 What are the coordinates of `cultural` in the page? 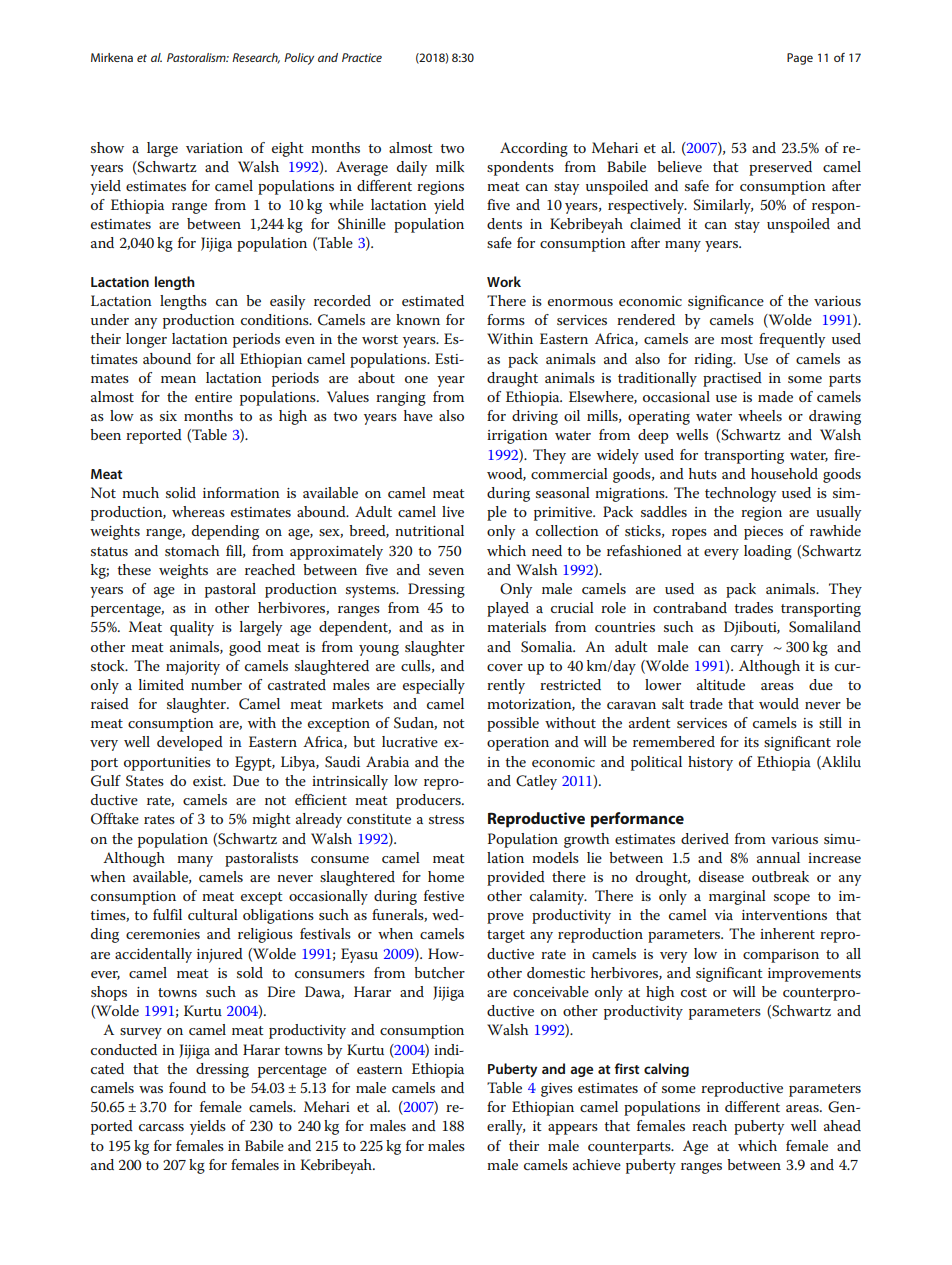 It's located at (213, 914).
